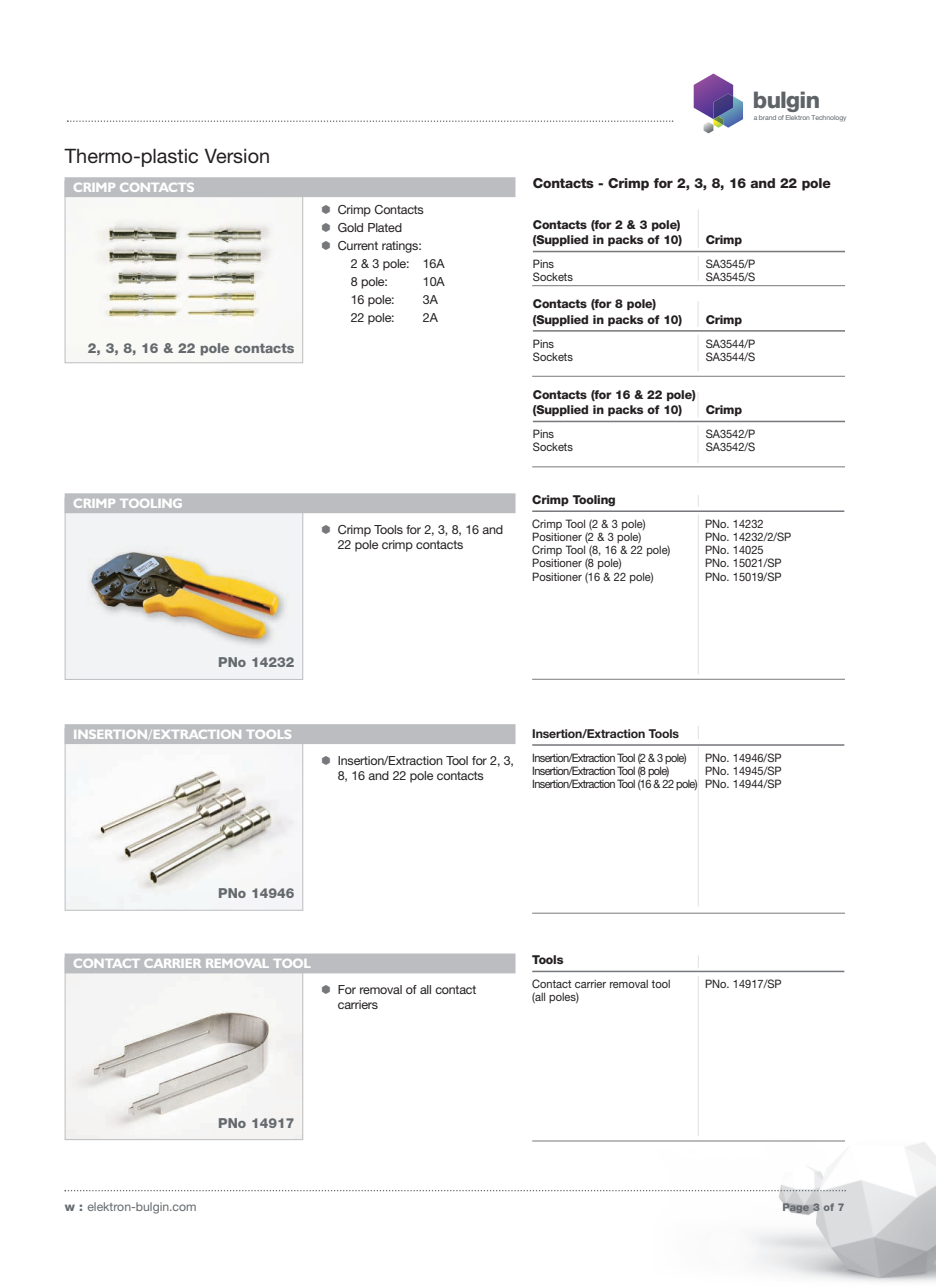 This page has height=1288, width=936. I want to click on Technology, so click(828, 118).
